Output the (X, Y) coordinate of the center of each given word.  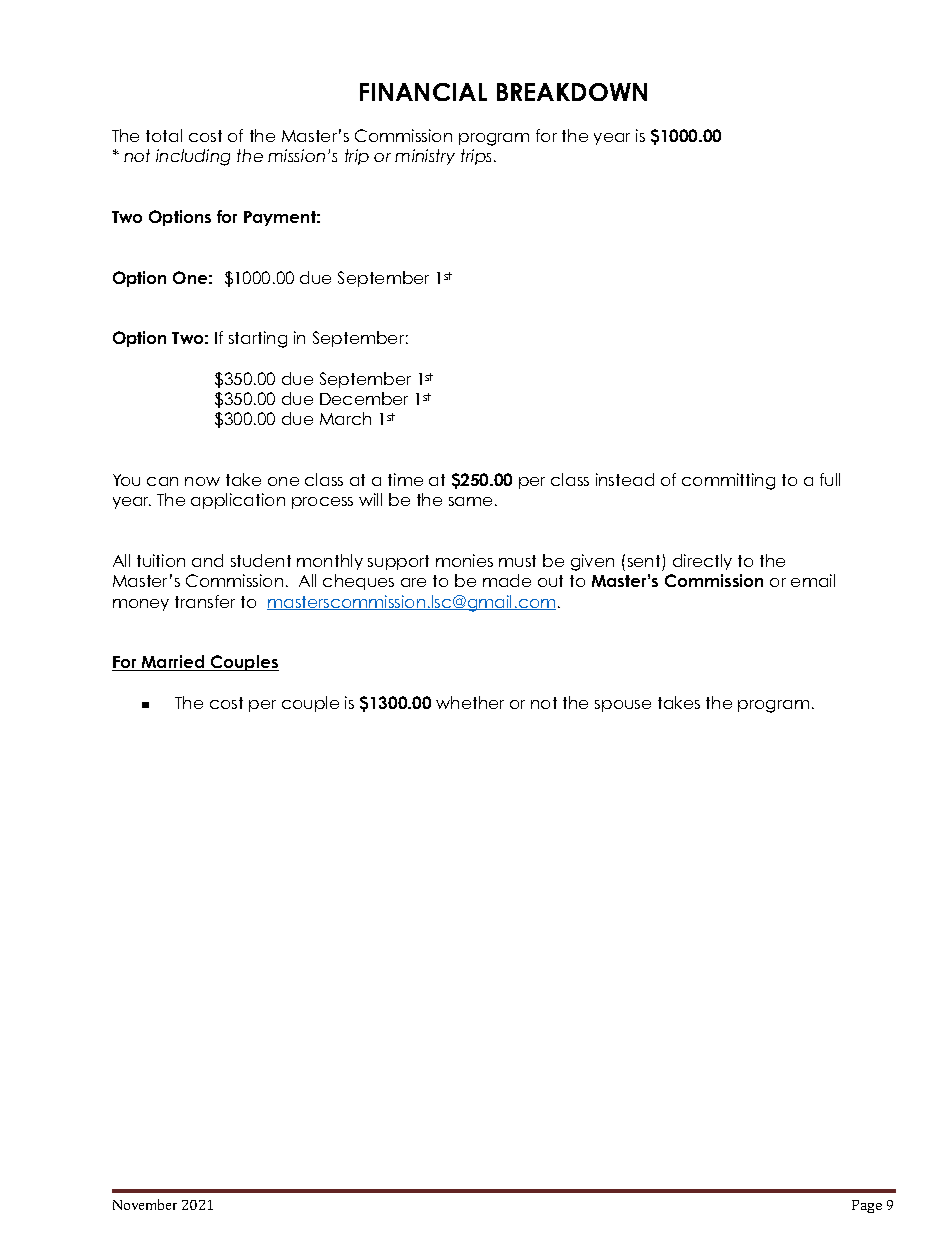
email (813, 580)
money (141, 605)
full (830, 479)
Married (173, 663)
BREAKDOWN (572, 92)
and (207, 560)
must (517, 561)
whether (470, 702)
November (145, 1204)
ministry (425, 157)
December (364, 398)
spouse (623, 706)
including (193, 157)
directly (702, 562)
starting (258, 339)
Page (867, 1206)
